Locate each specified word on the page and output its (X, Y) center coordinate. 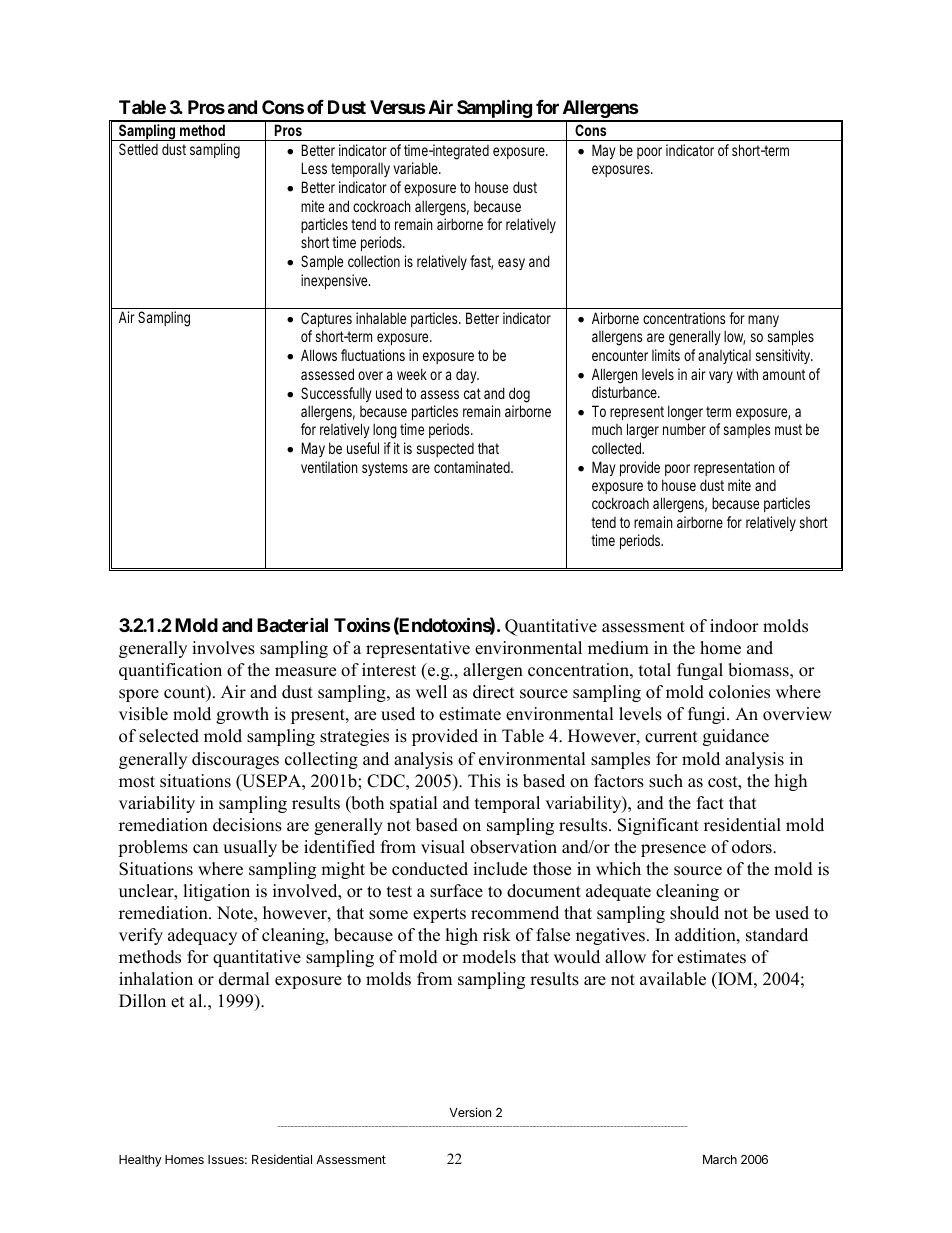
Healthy (140, 1161)
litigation (216, 892)
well (431, 692)
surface (456, 891)
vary (721, 377)
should (694, 913)
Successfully (336, 394)
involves (223, 648)
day (467, 375)
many (763, 321)
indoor (734, 626)
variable (417, 168)
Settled (138, 149)
